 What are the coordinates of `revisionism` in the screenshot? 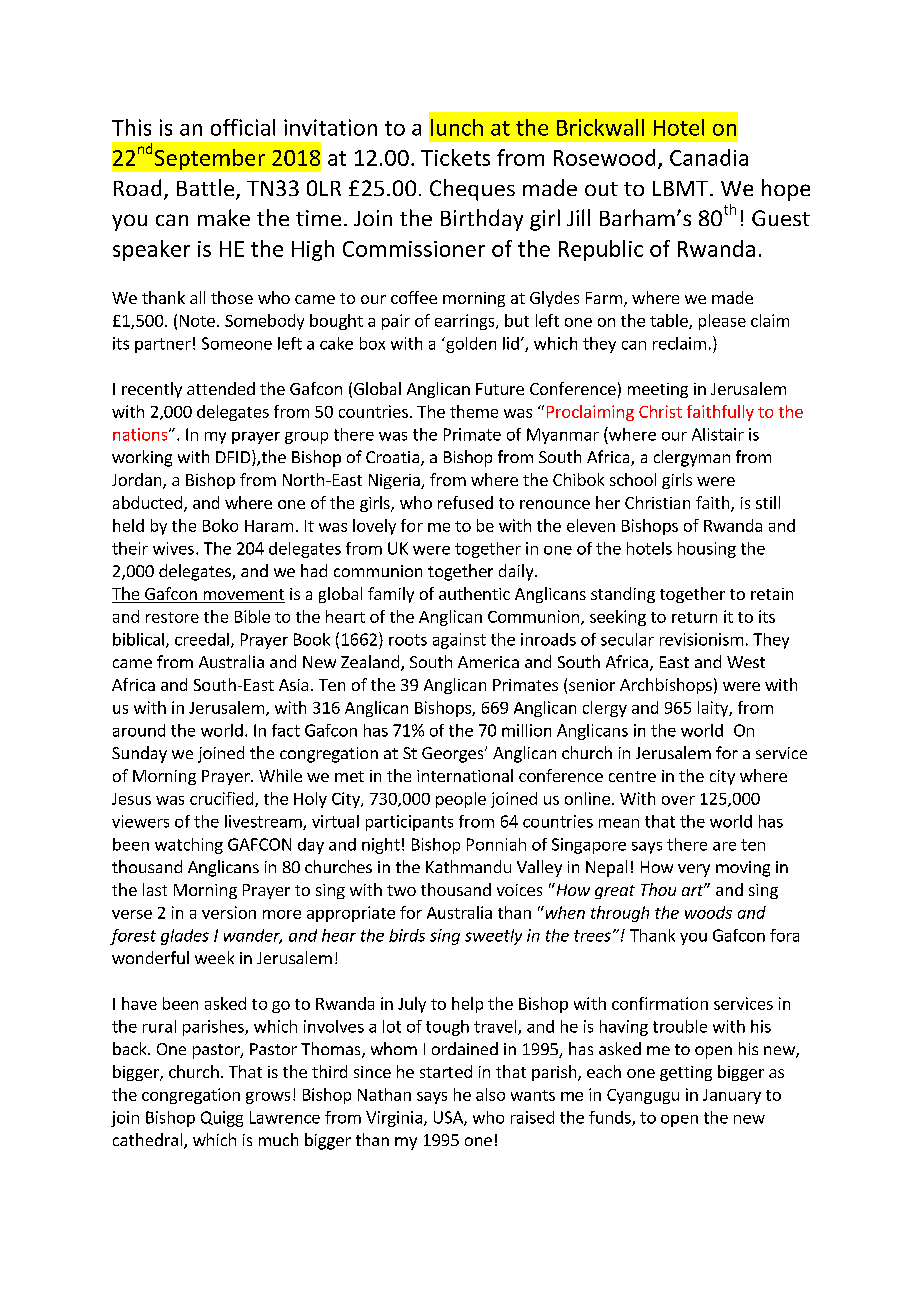 It's located at (701, 639).
